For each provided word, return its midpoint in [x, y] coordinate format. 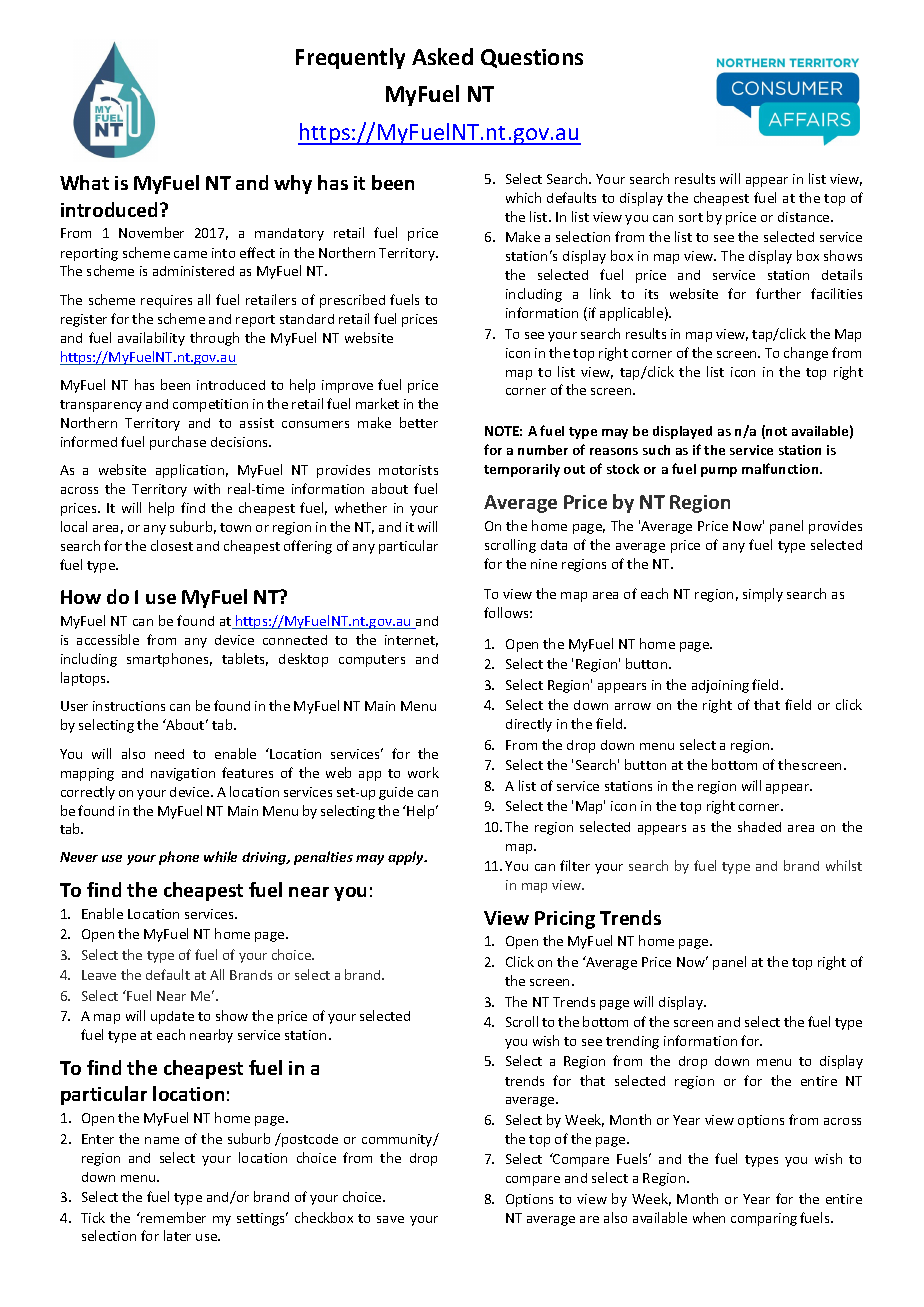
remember [172, 1217]
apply [407, 858]
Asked [442, 56]
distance [805, 217]
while [220, 856]
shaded [759, 826]
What [84, 182]
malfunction [781, 468]
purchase [178, 443]
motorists [408, 470]
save [390, 1219]
